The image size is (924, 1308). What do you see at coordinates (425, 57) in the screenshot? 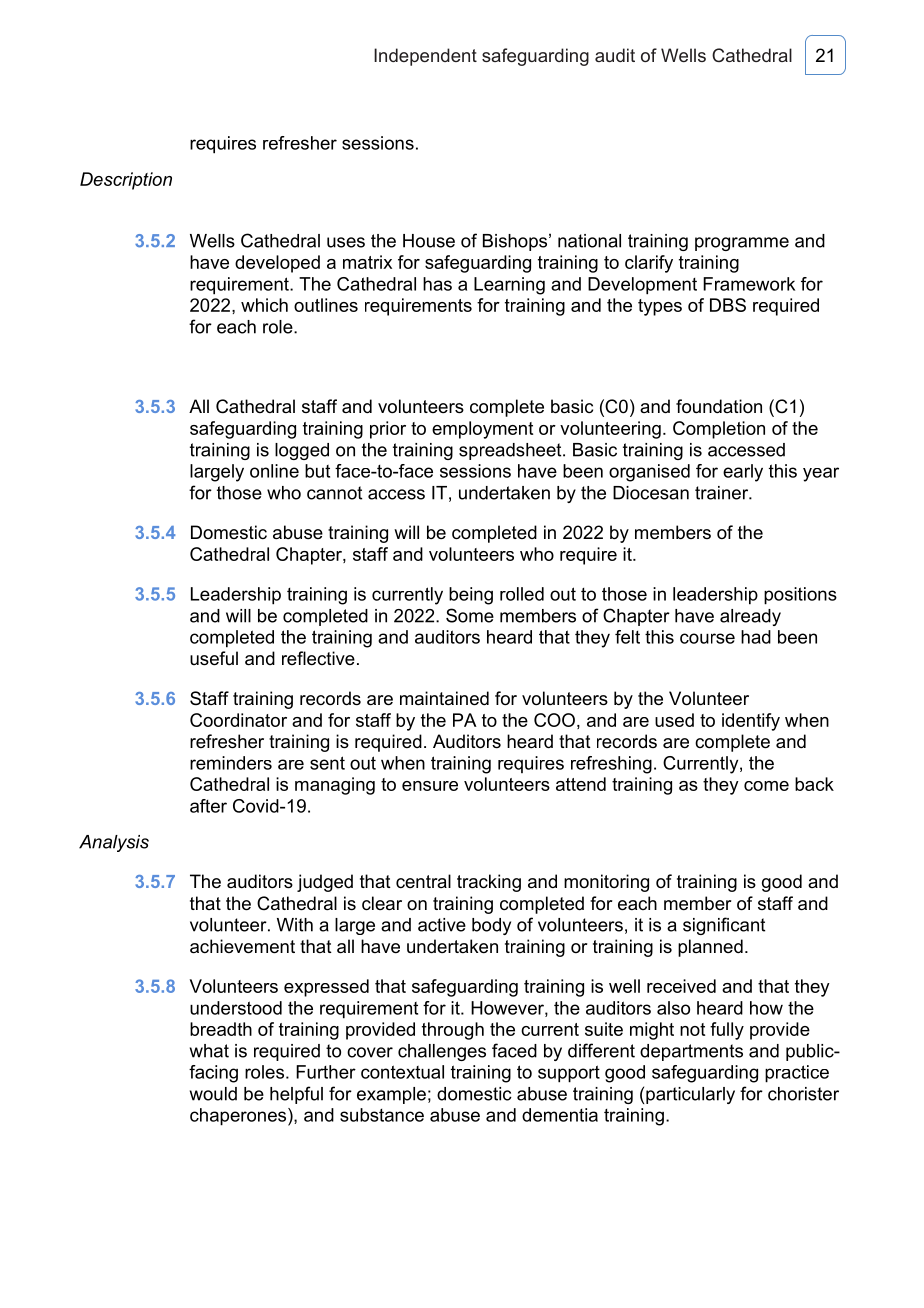
I see `Independent` at bounding box center [425, 57].
